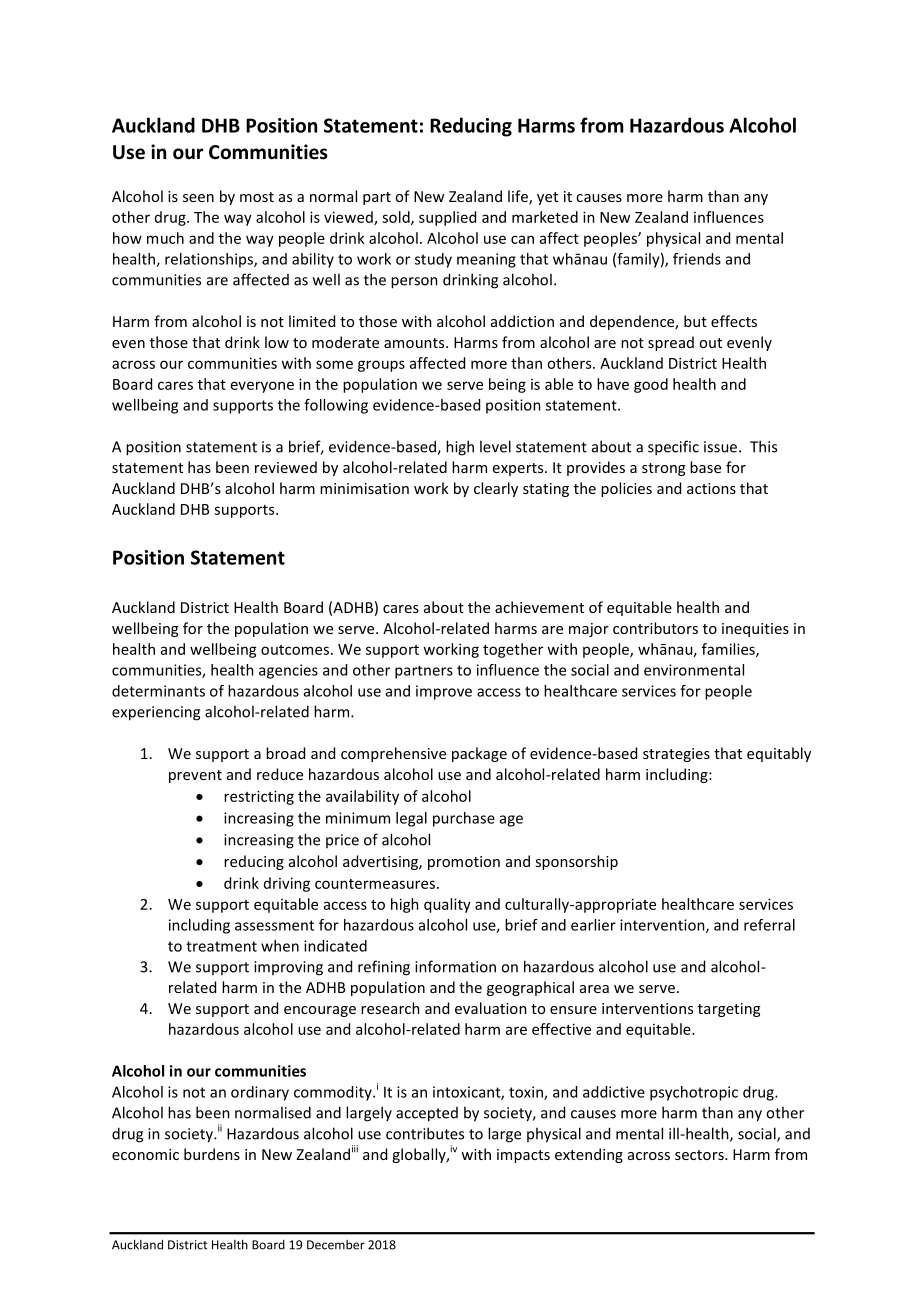 This screenshot has height=1308, width=924. What do you see at coordinates (700, 1155) in the screenshot?
I see `sectors` at bounding box center [700, 1155].
